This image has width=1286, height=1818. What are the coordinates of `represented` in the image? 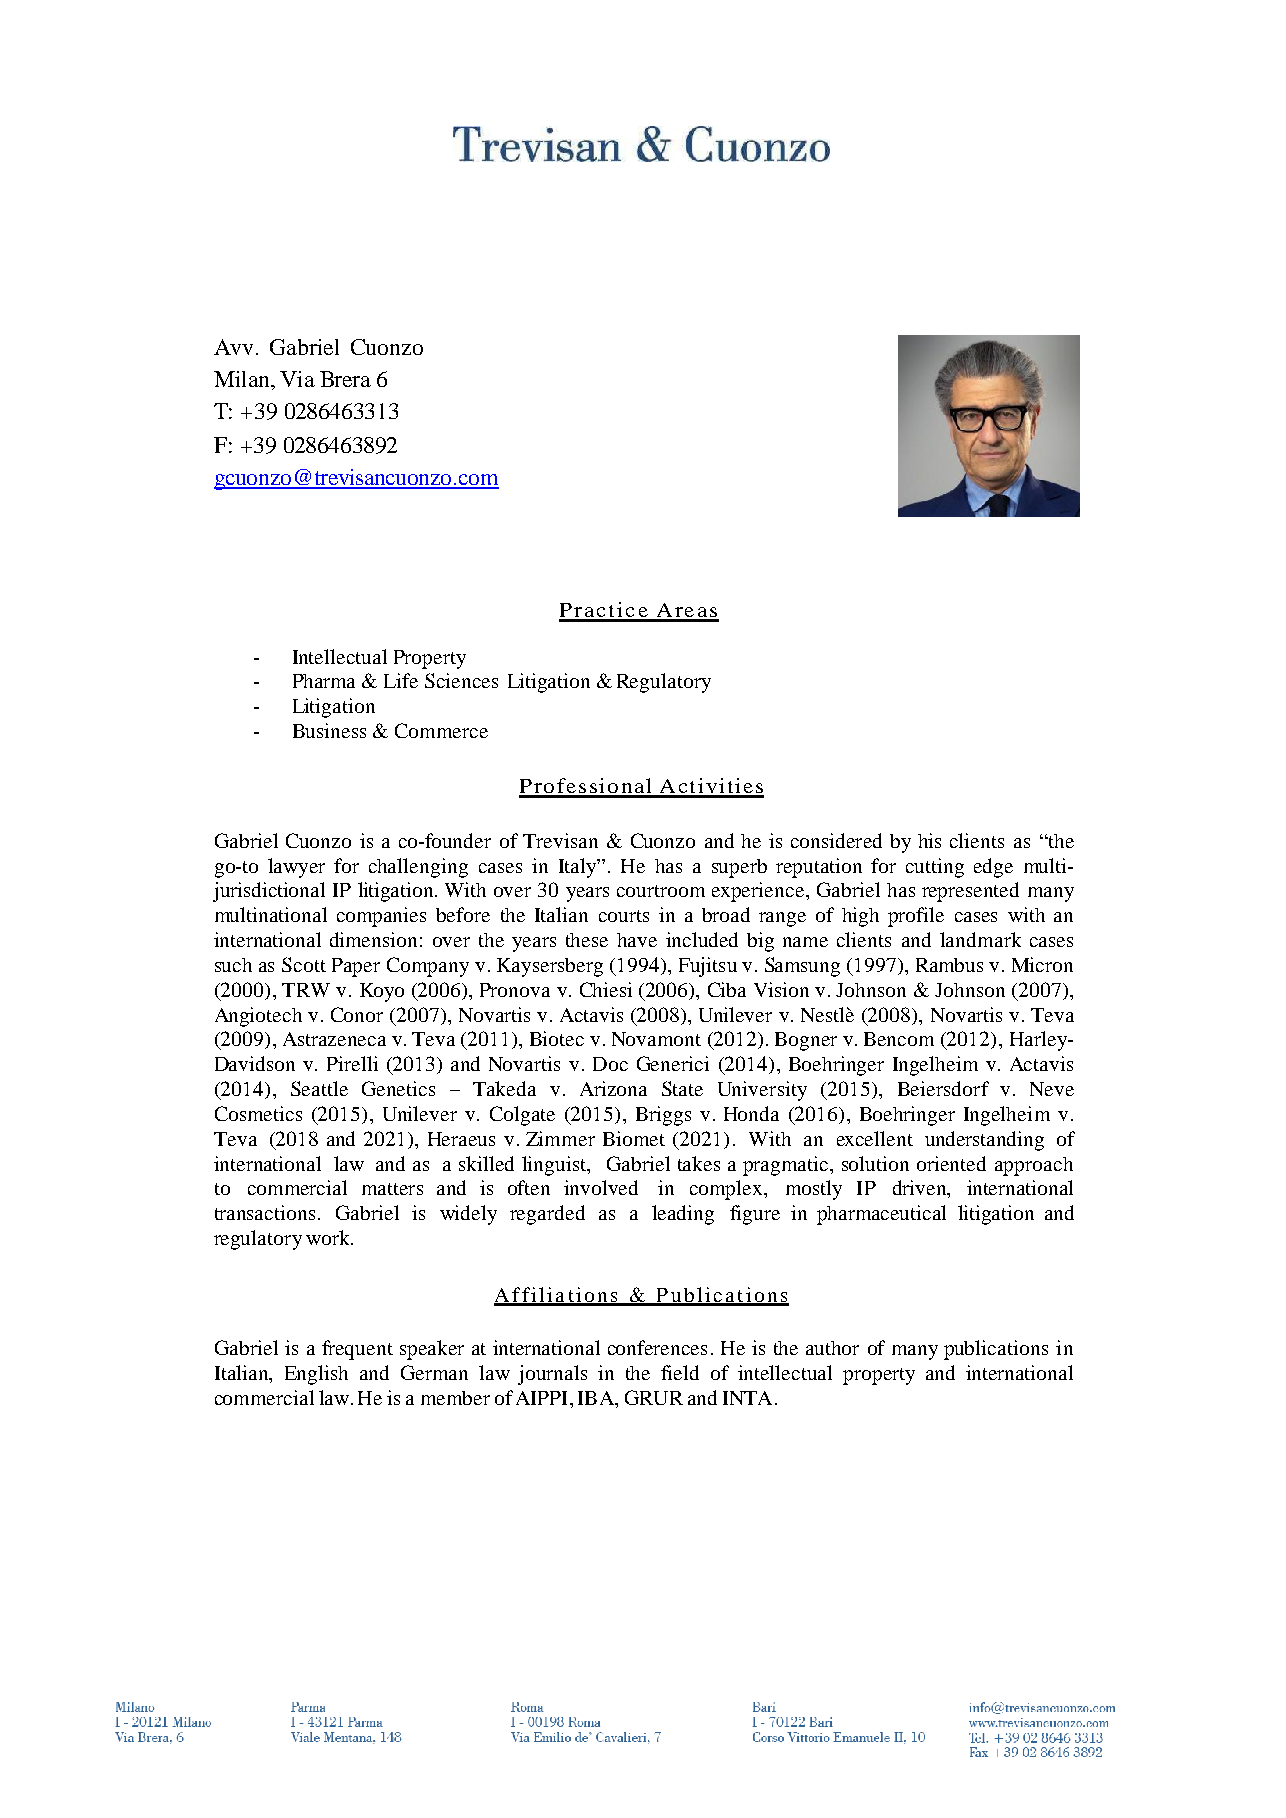 It's located at (970, 892).
